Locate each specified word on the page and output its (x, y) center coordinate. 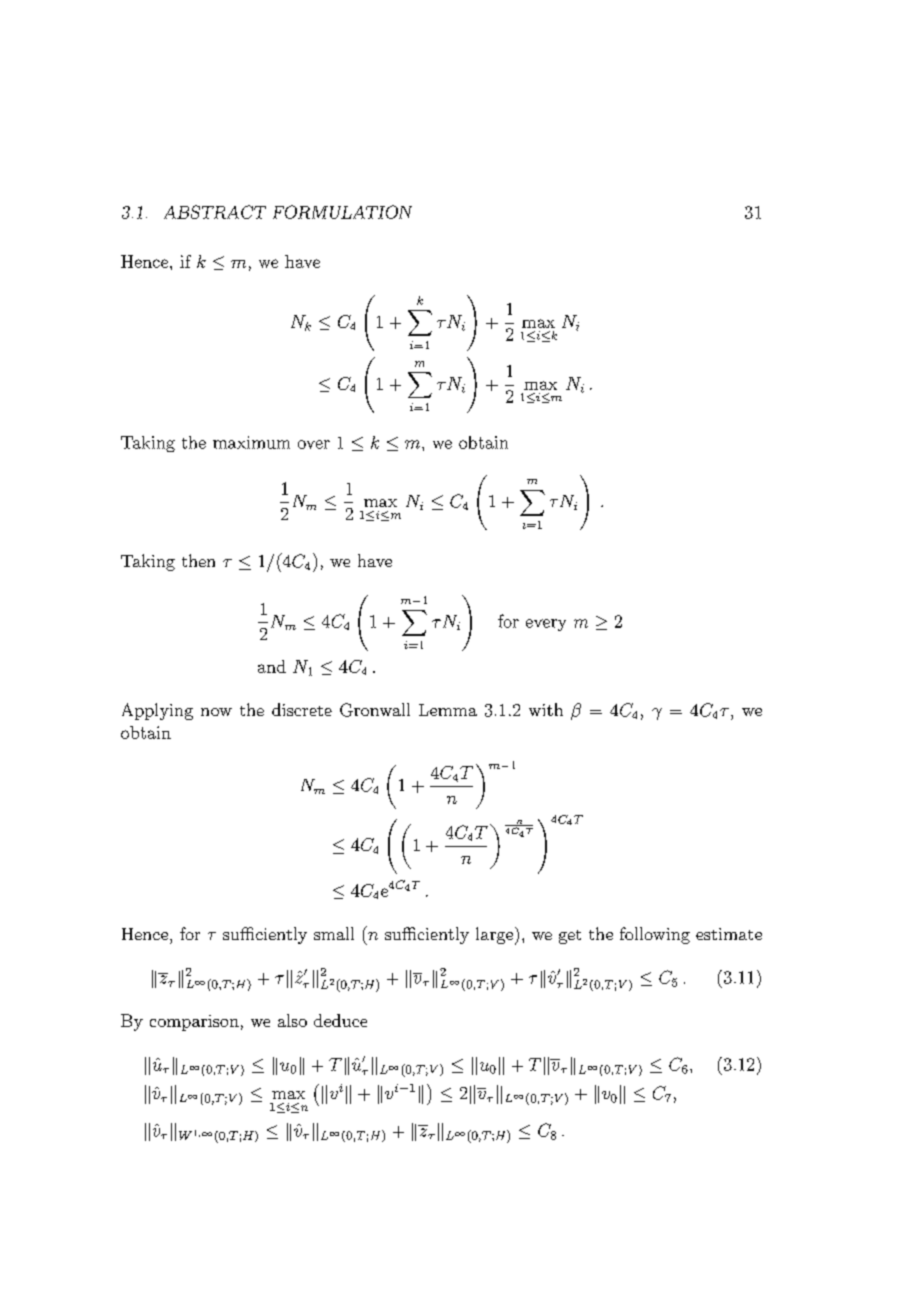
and (272, 666)
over (314, 444)
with (546, 709)
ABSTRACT (215, 212)
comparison (194, 1023)
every (546, 625)
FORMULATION (342, 212)
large (496, 936)
